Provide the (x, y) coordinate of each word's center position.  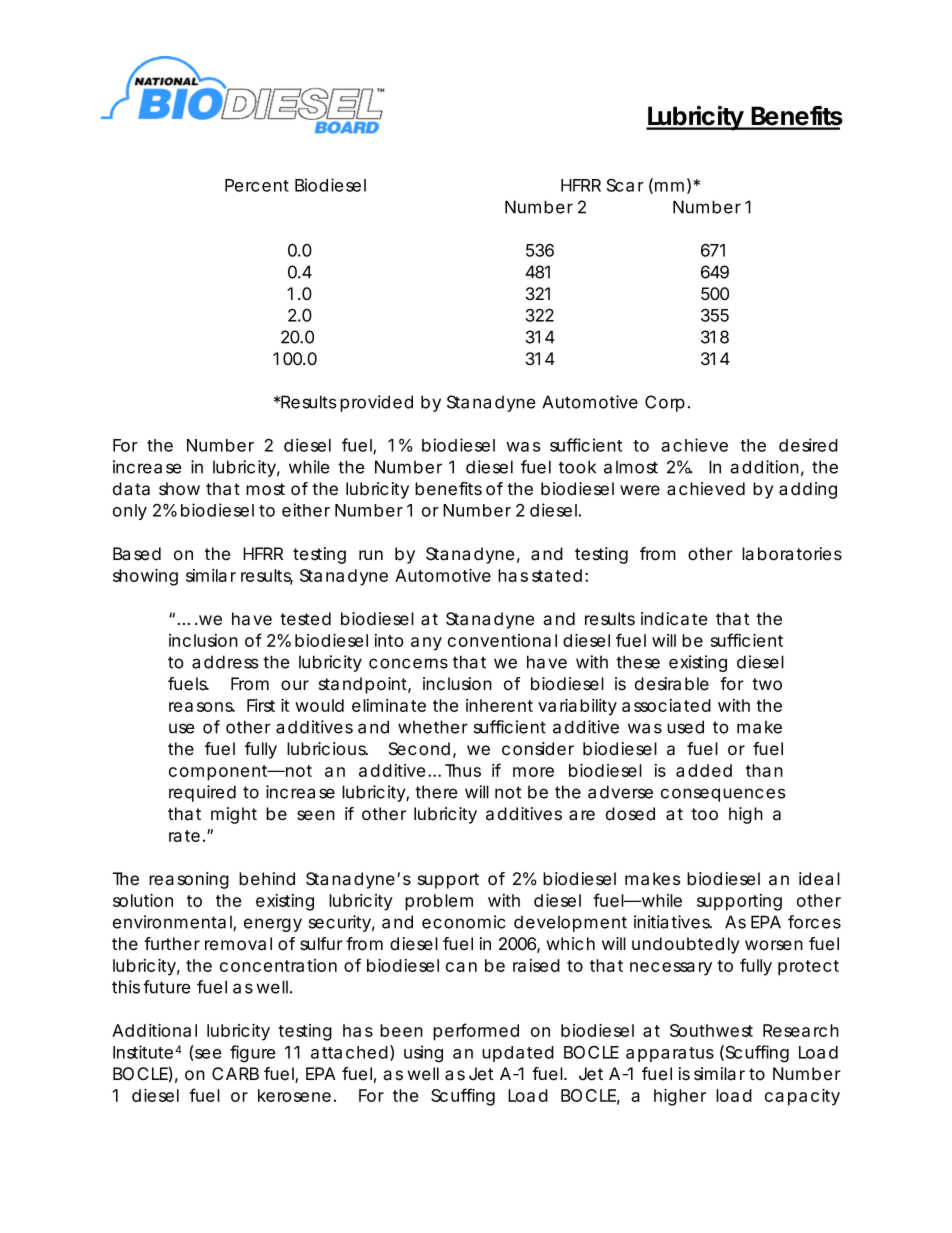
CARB (235, 1073)
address (225, 662)
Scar (625, 185)
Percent (257, 185)
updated (518, 1054)
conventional (502, 640)
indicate (674, 619)
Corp (665, 403)
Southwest (711, 1030)
